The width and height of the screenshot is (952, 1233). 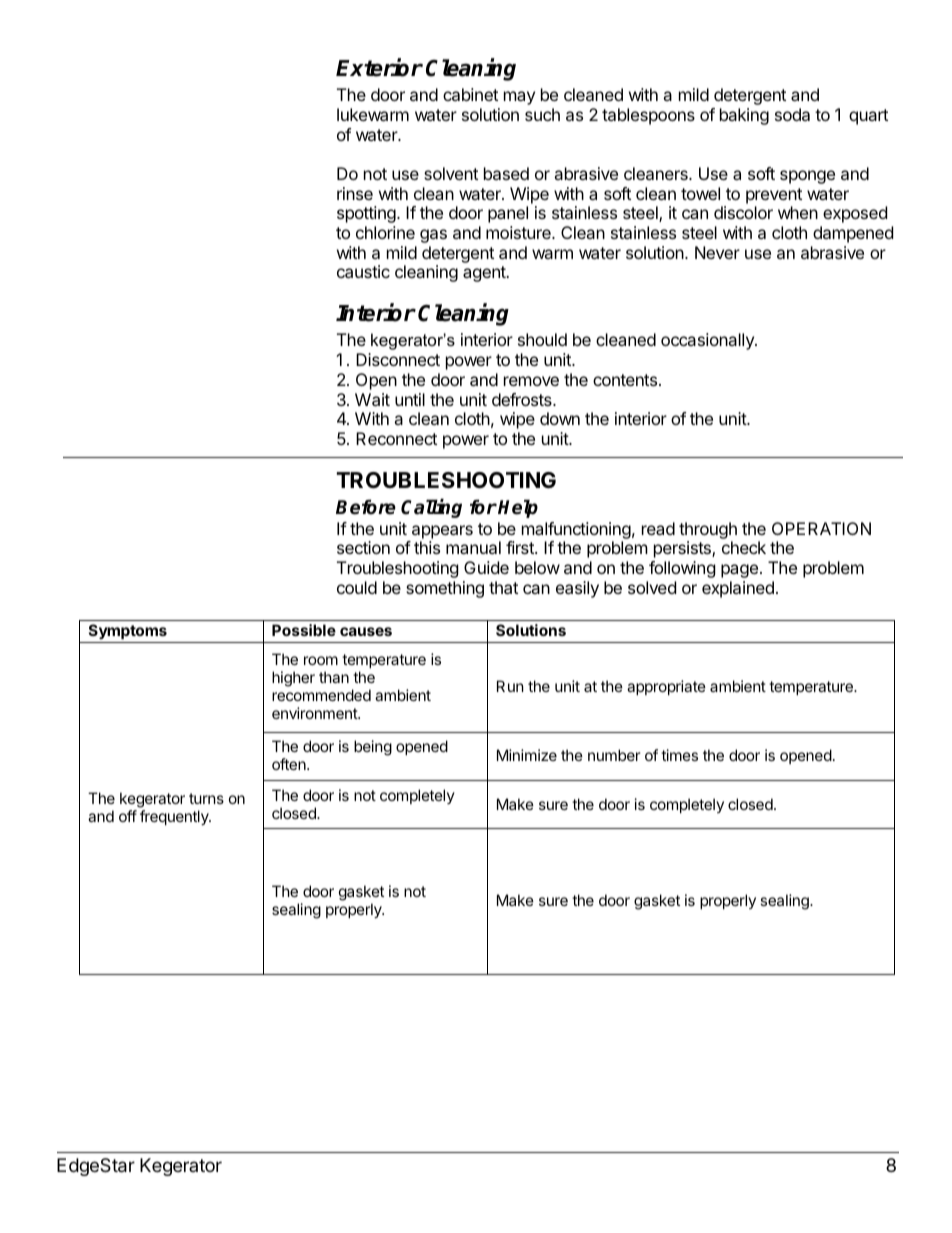 What do you see at coordinates (486, 567) in the screenshot?
I see `Guide` at bounding box center [486, 567].
